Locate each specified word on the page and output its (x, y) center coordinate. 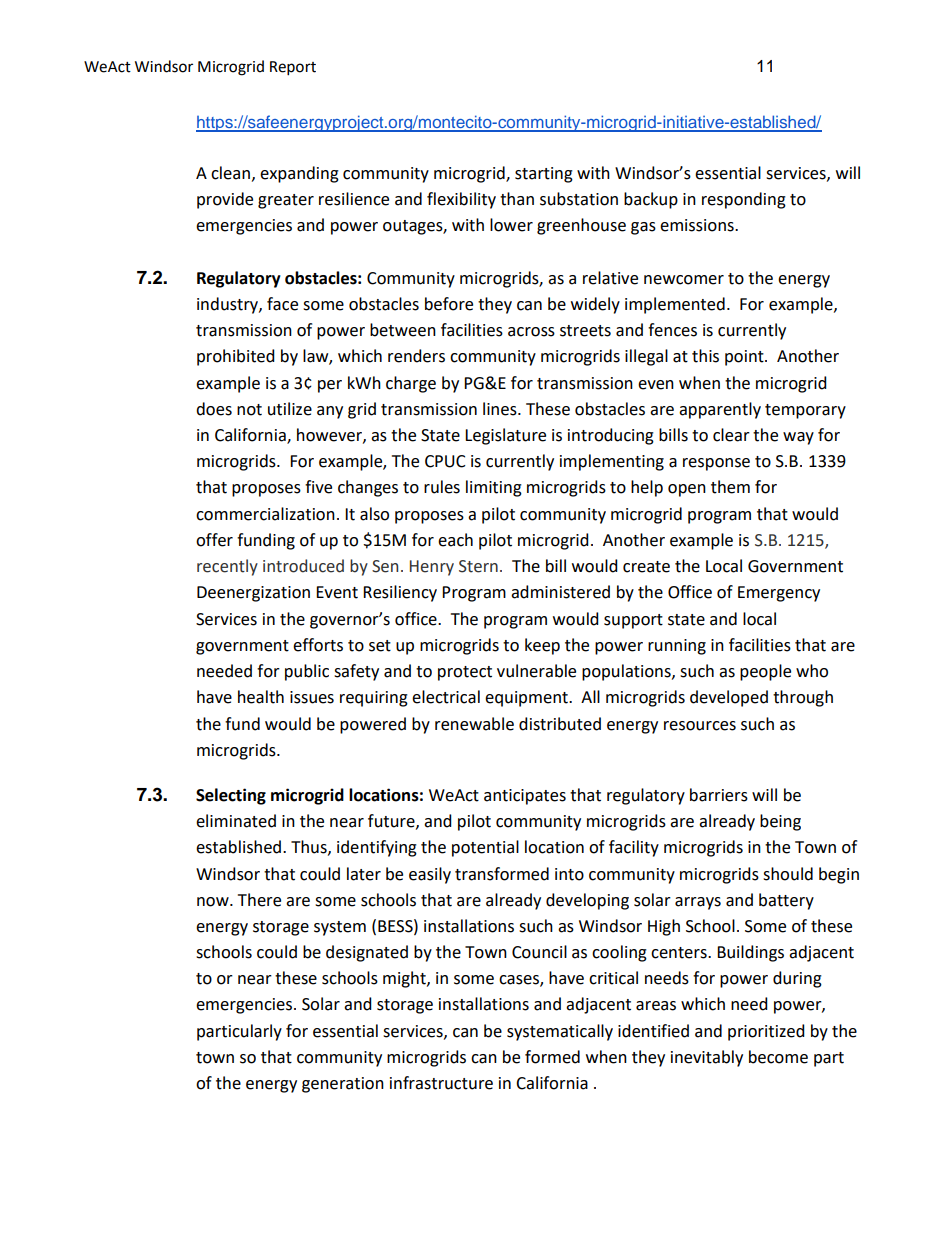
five (318, 487)
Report (293, 68)
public (307, 672)
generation (343, 1085)
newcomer (684, 280)
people (765, 672)
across (531, 332)
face (282, 304)
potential (485, 848)
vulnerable (536, 671)
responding (744, 200)
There (259, 900)
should (788, 874)
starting (544, 175)
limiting (494, 488)
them (730, 487)
